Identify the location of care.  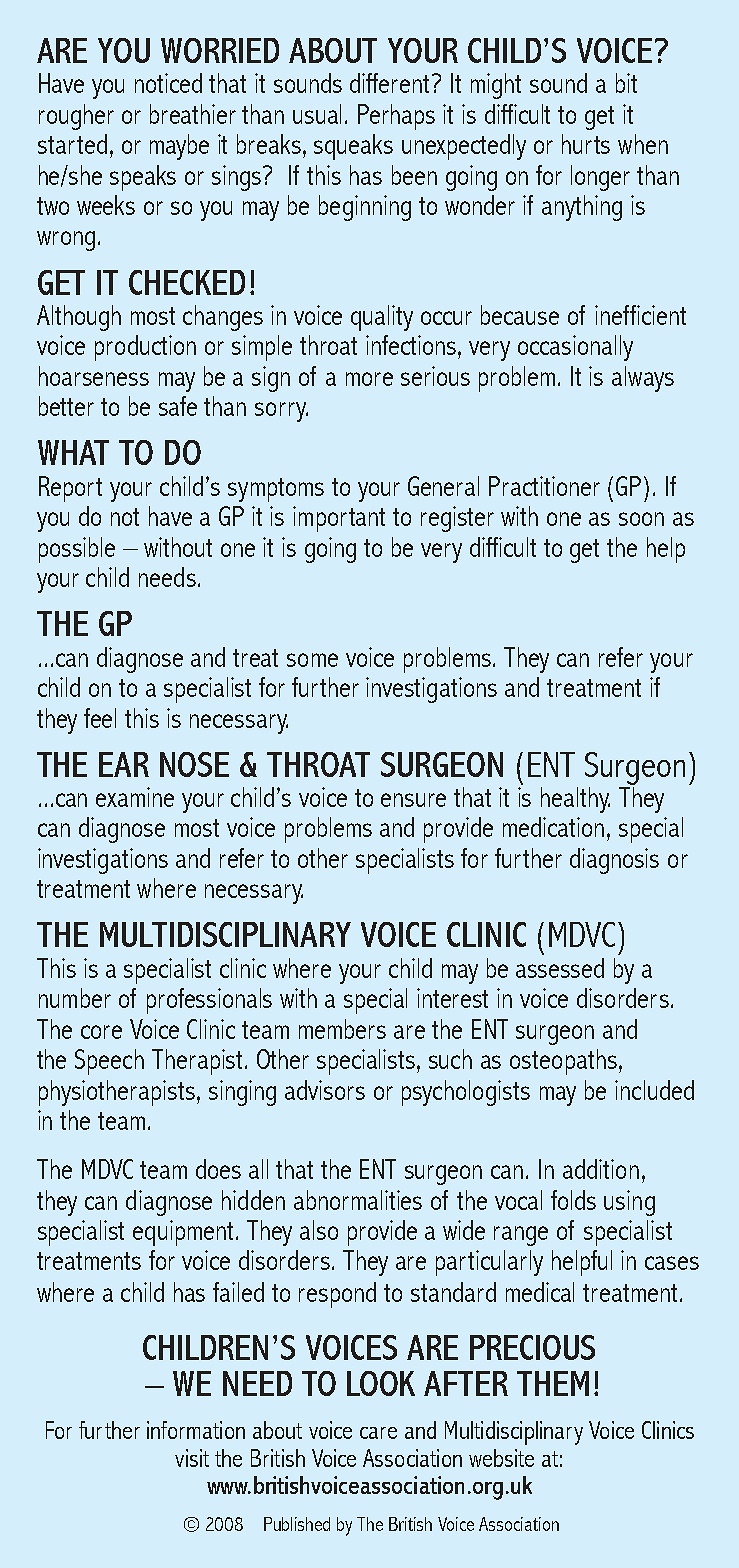
(378, 1433).
